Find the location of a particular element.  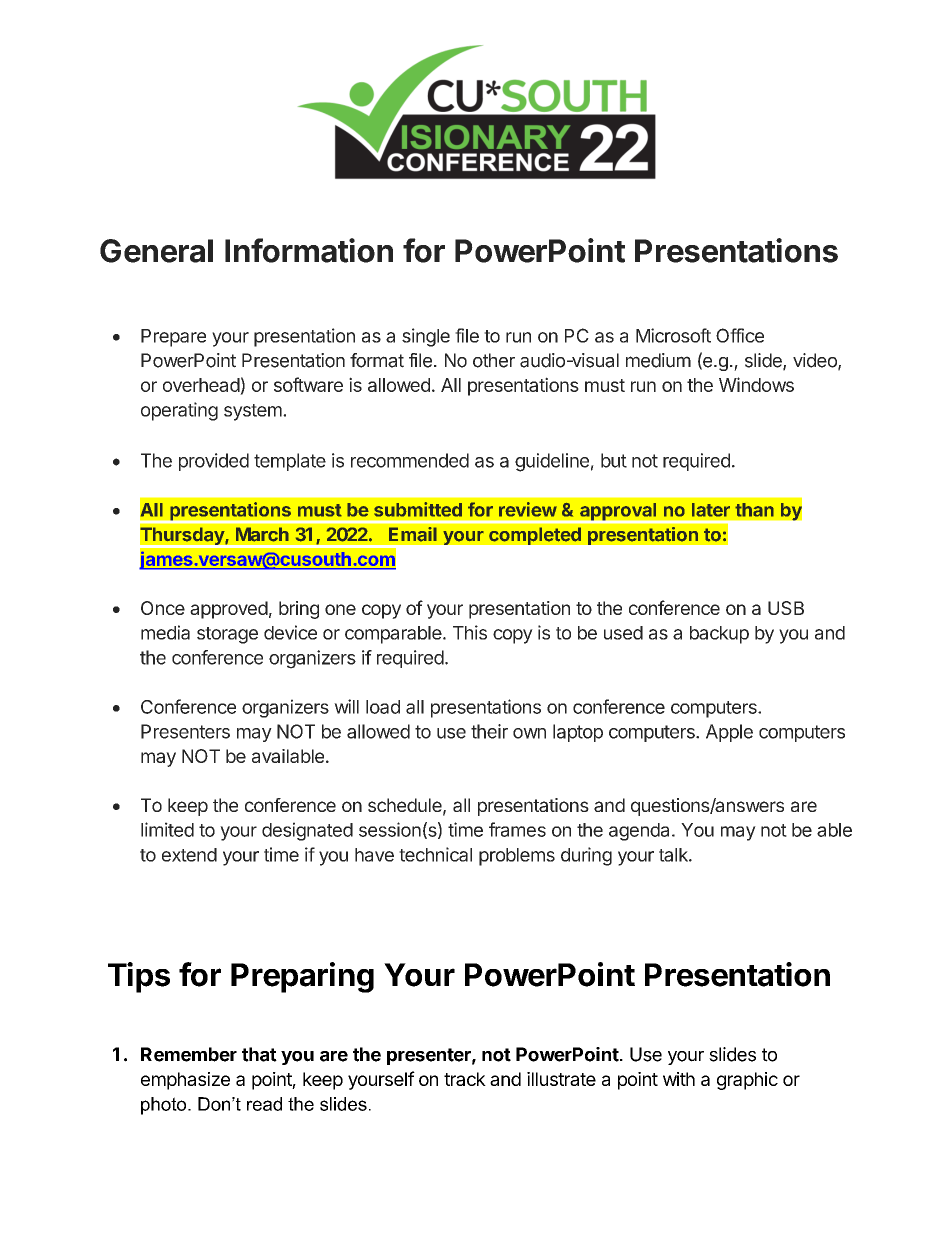

frames is located at coordinates (517, 829).
